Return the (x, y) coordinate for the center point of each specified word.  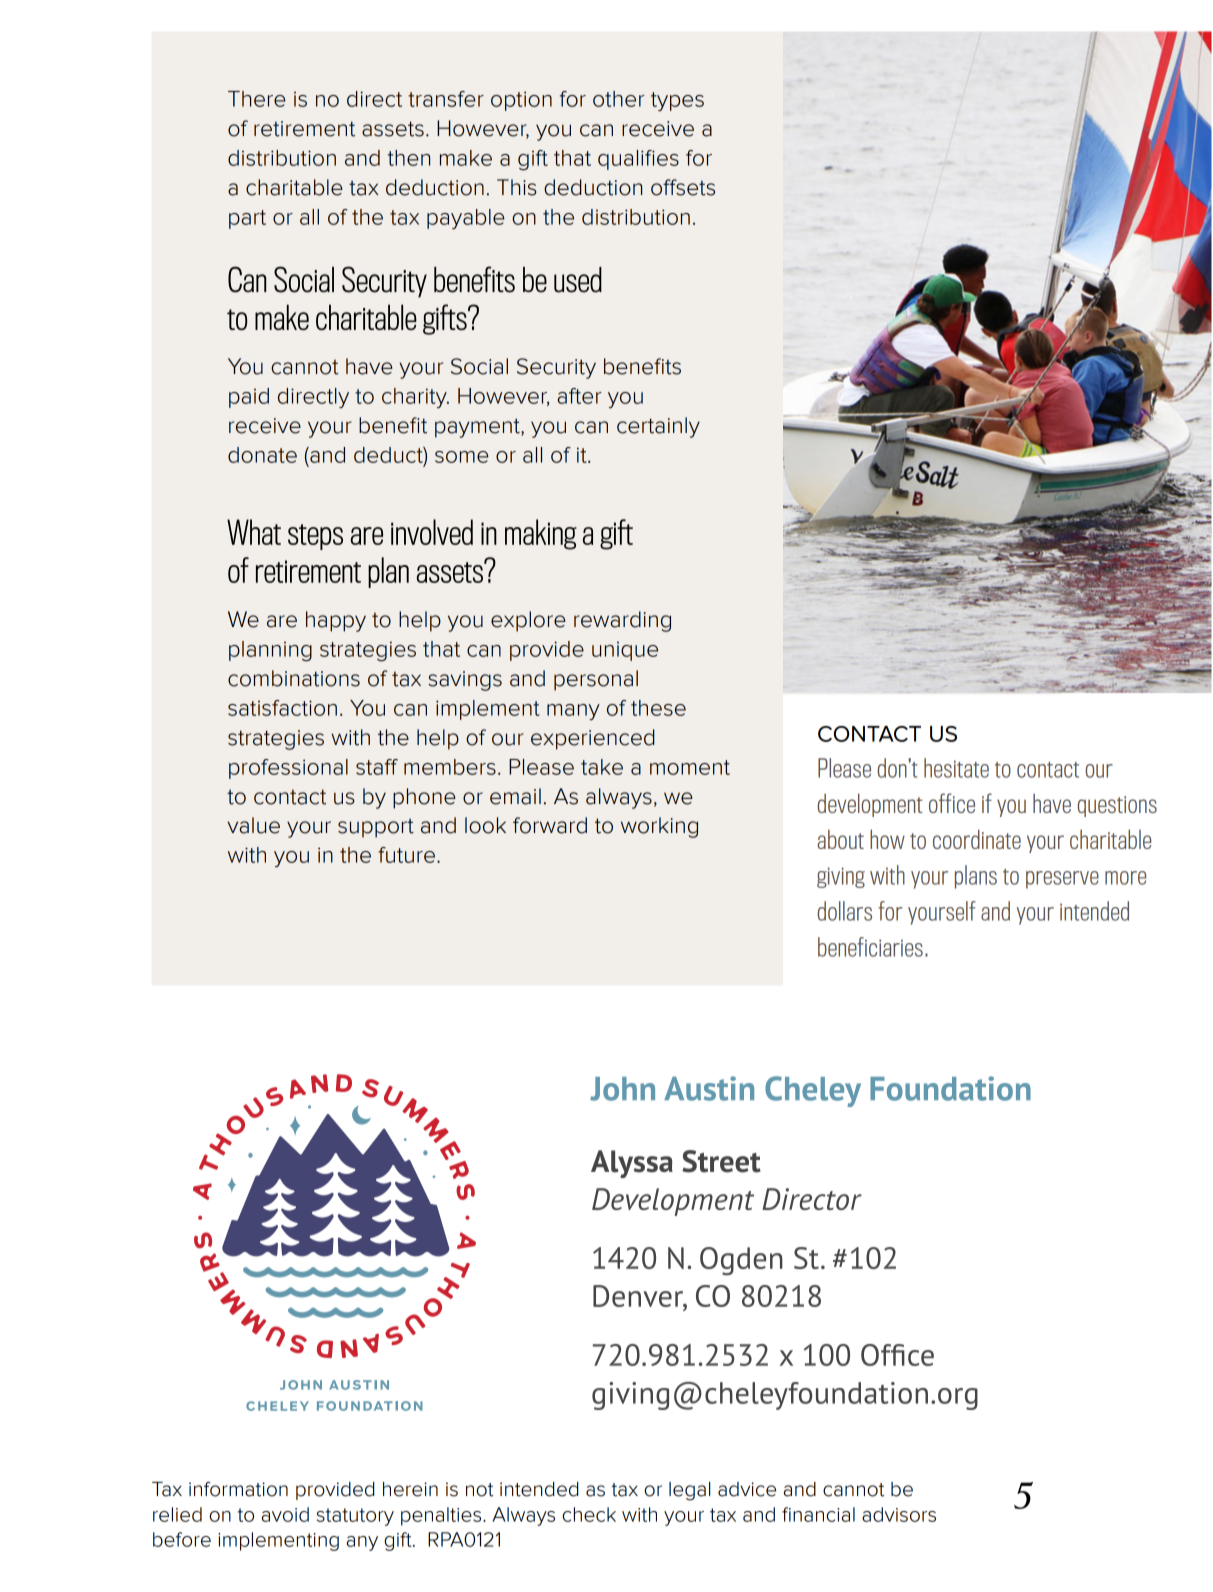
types (677, 101)
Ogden (741, 1261)
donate (262, 455)
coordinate (977, 839)
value (253, 825)
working (659, 827)
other (619, 99)
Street (721, 1161)
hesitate (956, 768)
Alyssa (632, 1164)
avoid (285, 1514)
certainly (658, 427)
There (257, 99)
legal (689, 1491)
